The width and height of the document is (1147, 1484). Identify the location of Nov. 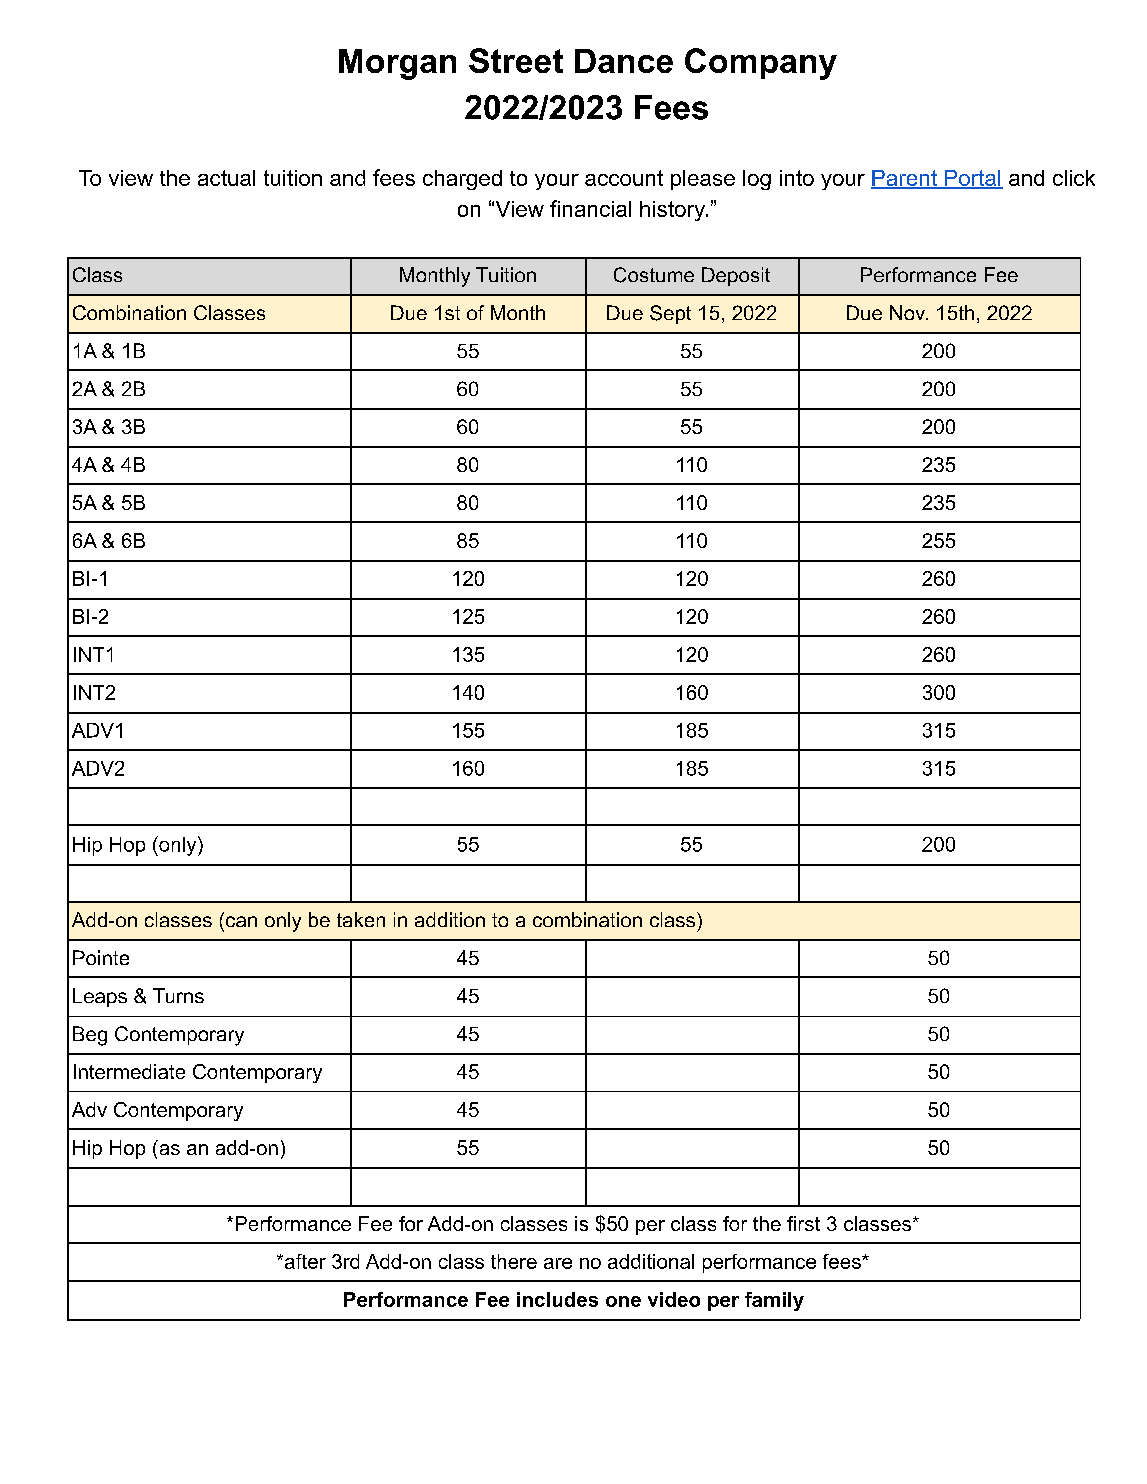
(909, 312).
